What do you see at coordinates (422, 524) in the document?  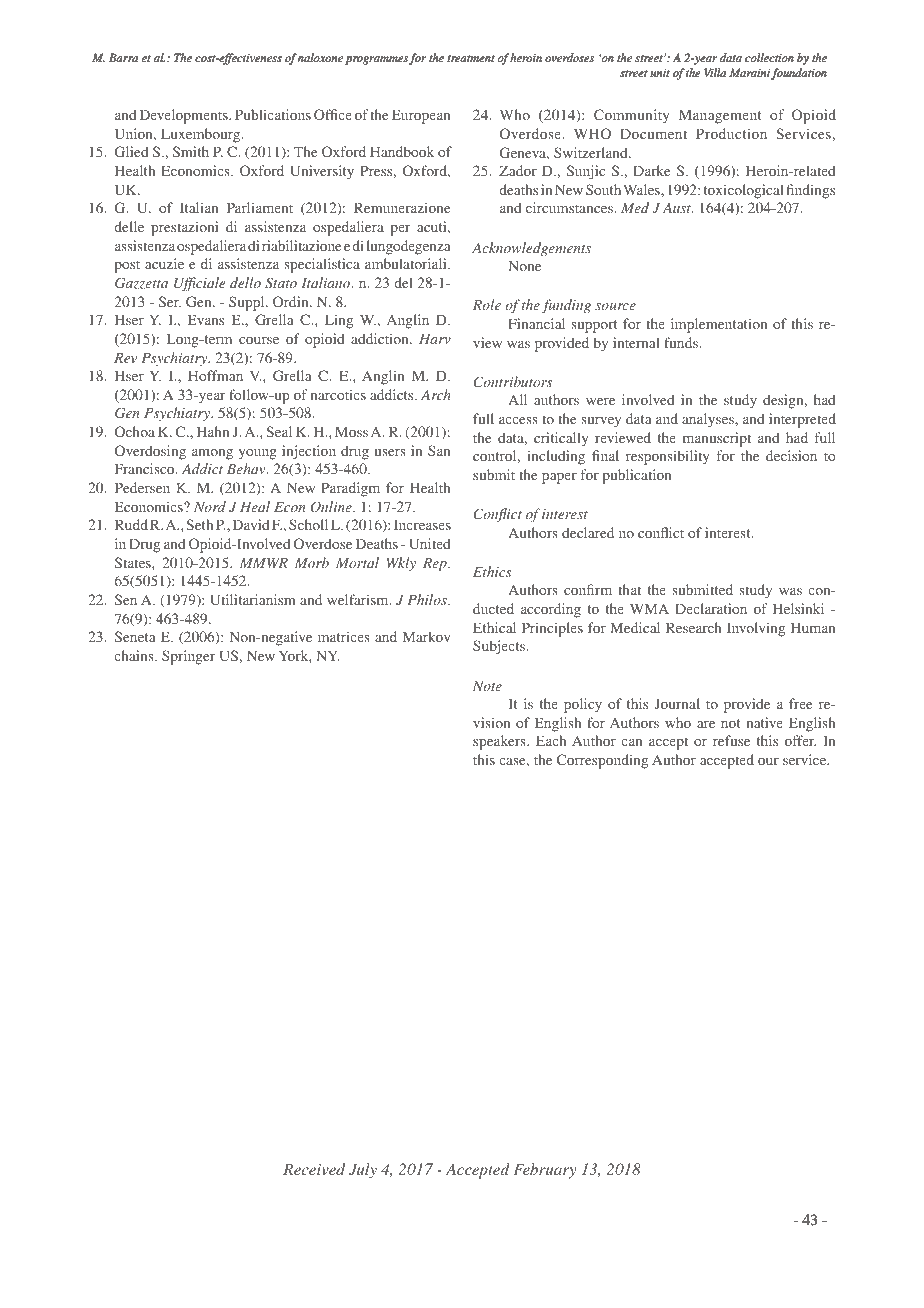 I see `Increases` at bounding box center [422, 524].
